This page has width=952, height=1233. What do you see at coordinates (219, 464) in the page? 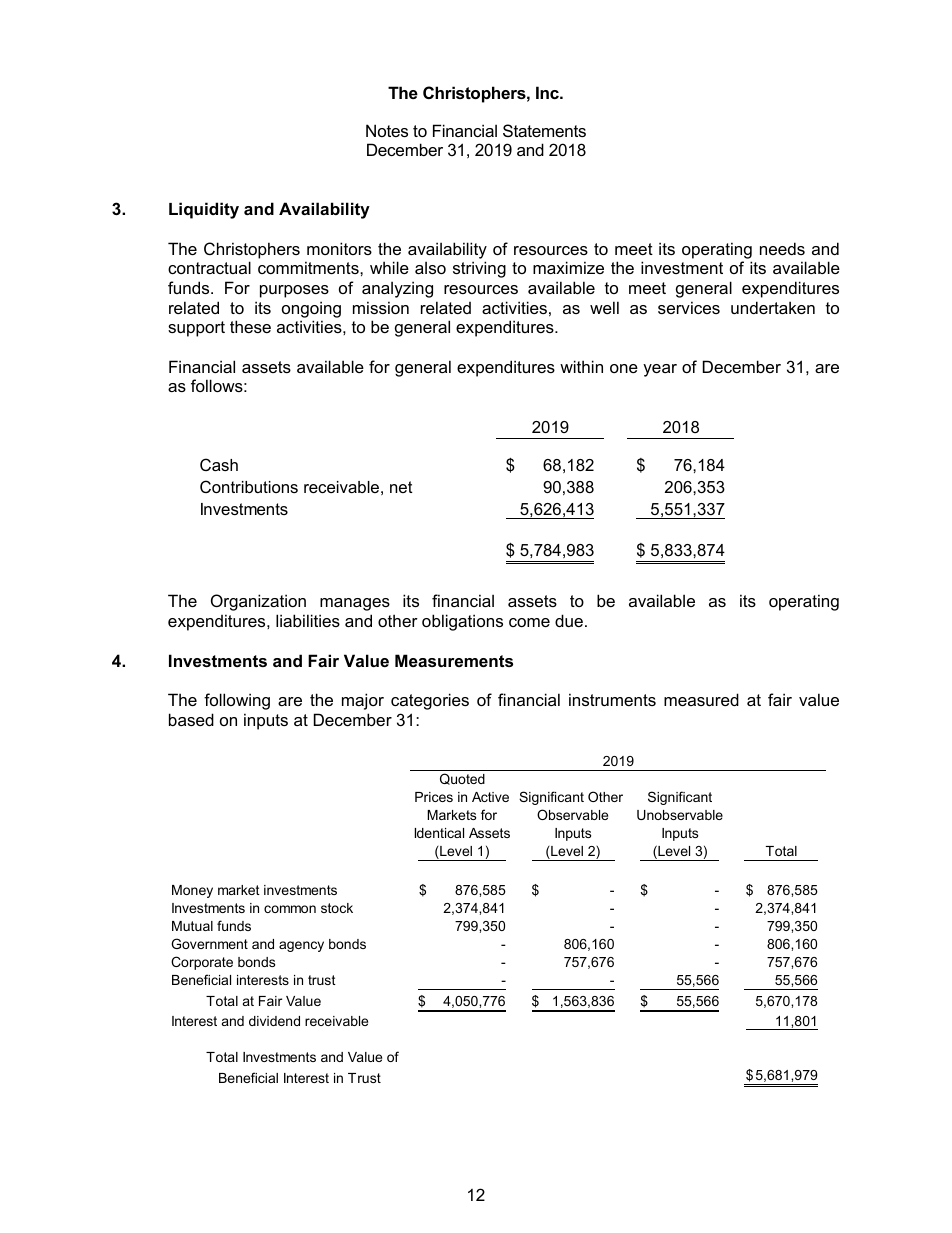
I see `Cash` at bounding box center [219, 464].
